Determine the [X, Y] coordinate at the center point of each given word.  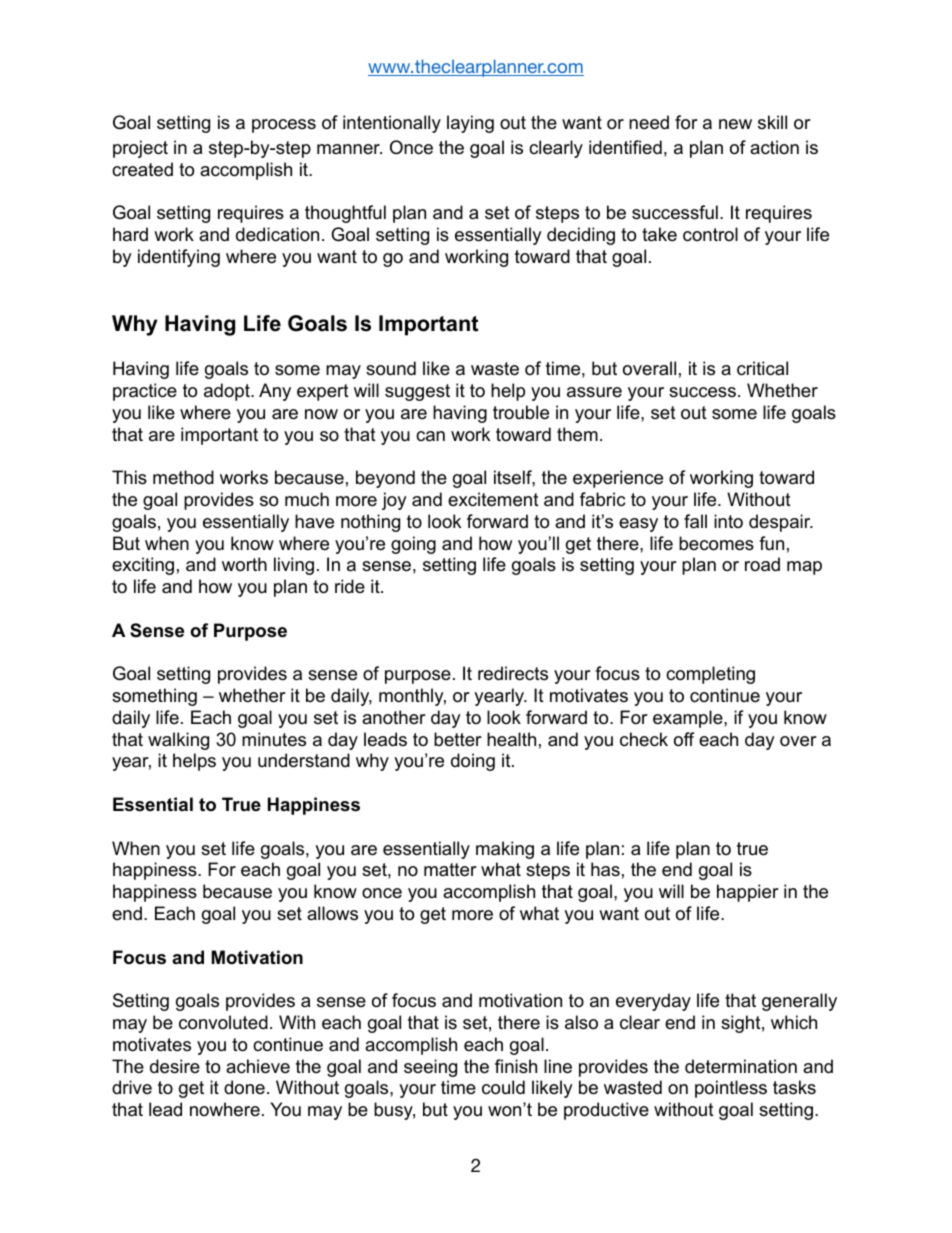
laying [470, 124]
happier [748, 893]
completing [710, 675]
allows [332, 913]
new [735, 124]
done [244, 1087]
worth [244, 564]
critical [762, 368]
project [140, 149]
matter [450, 870]
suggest [417, 392]
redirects [513, 673]
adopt [228, 392]
